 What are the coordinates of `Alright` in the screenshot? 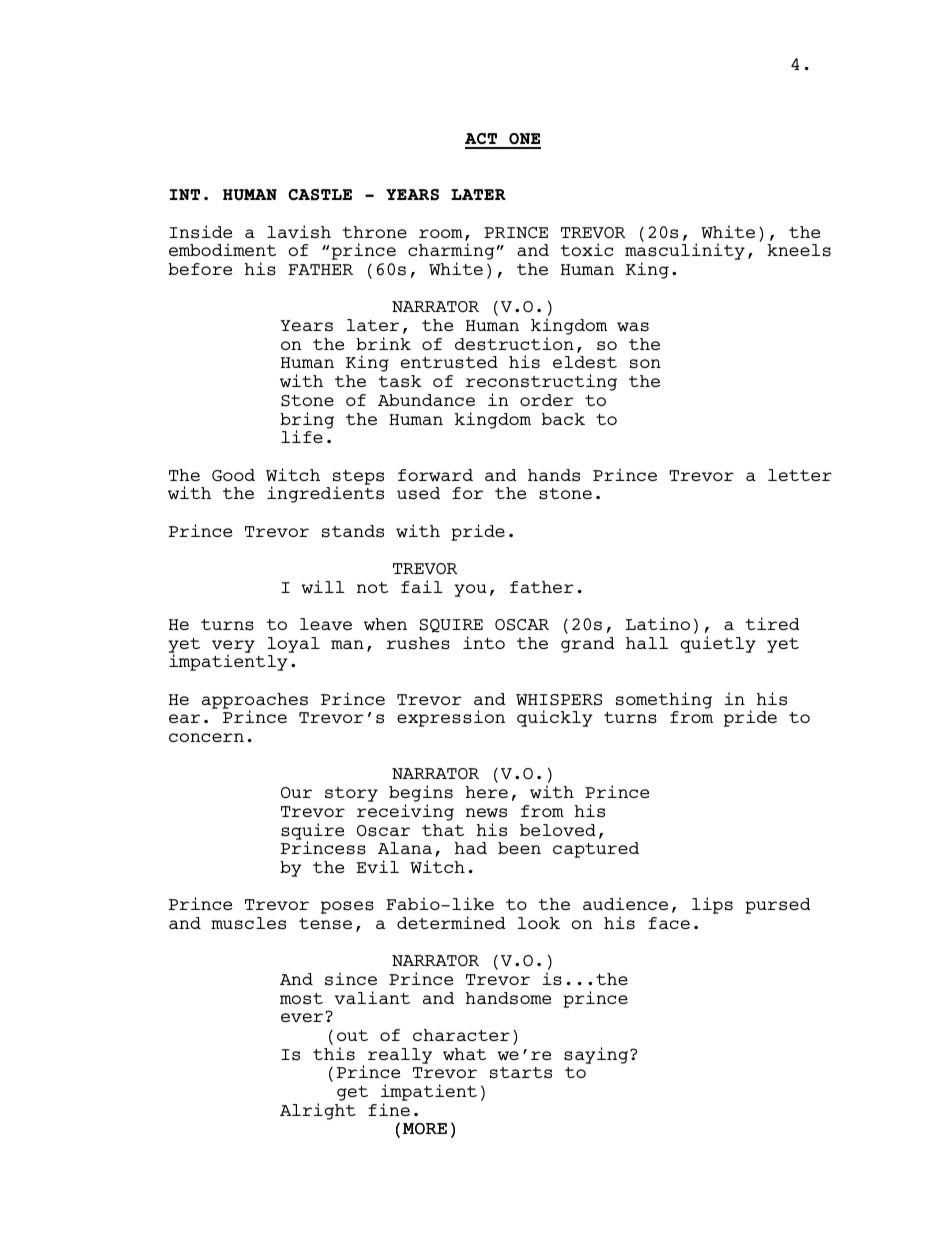 It's located at (318, 1111).
